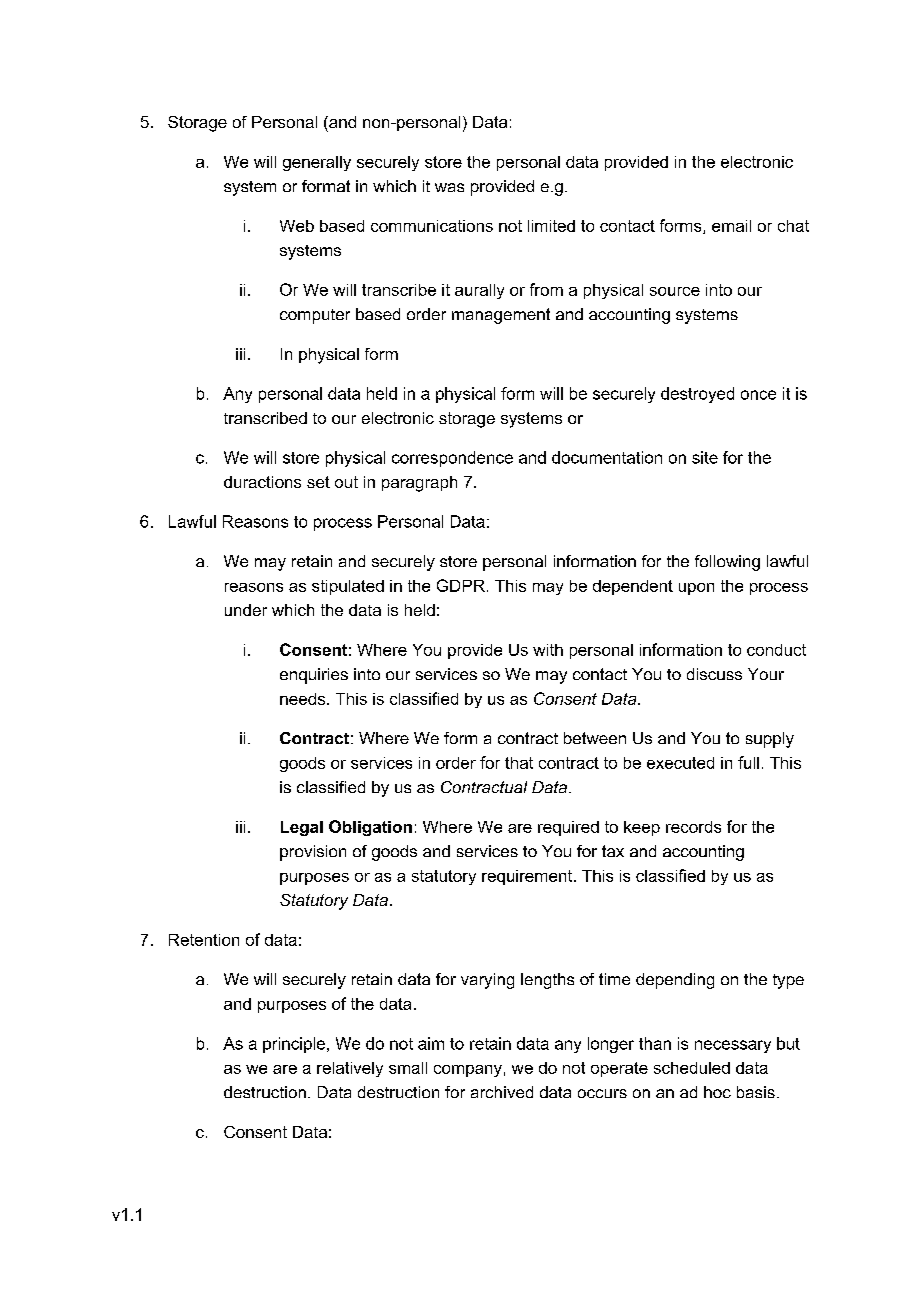 Image resolution: width=924 pixels, height=1308 pixels. What do you see at coordinates (449, 187) in the screenshot?
I see `was` at bounding box center [449, 187].
